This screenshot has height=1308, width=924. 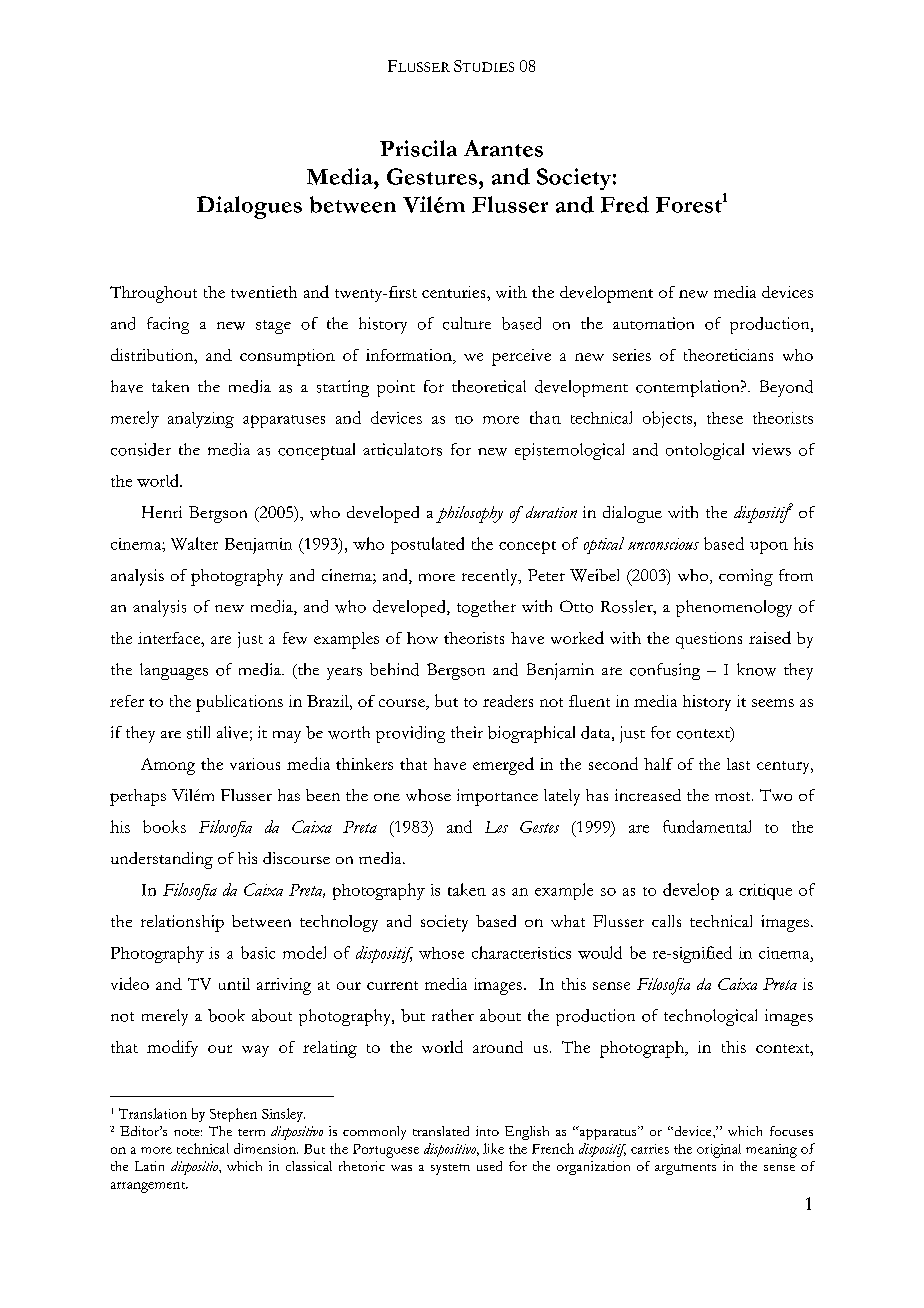 I want to click on how, so click(x=422, y=638).
